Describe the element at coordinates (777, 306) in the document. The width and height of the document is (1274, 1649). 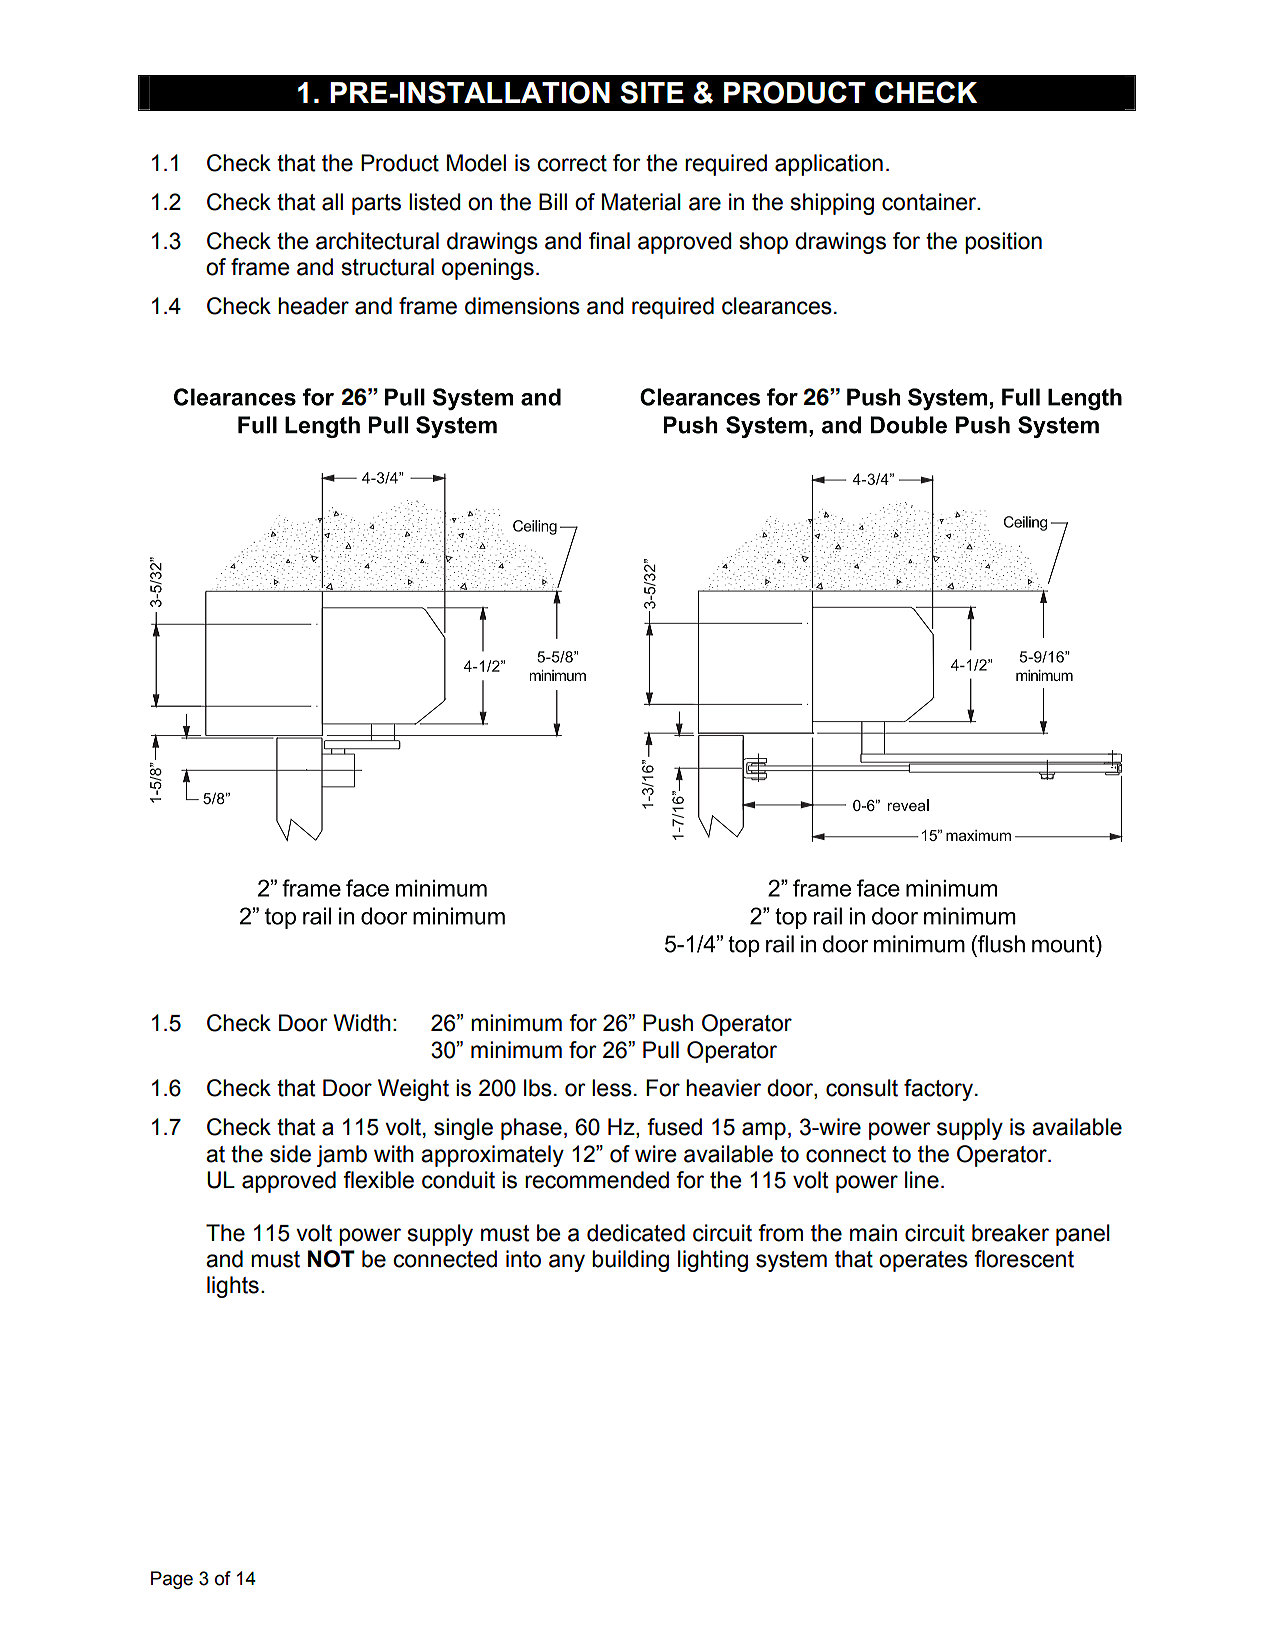
I see `clearances` at that location.
